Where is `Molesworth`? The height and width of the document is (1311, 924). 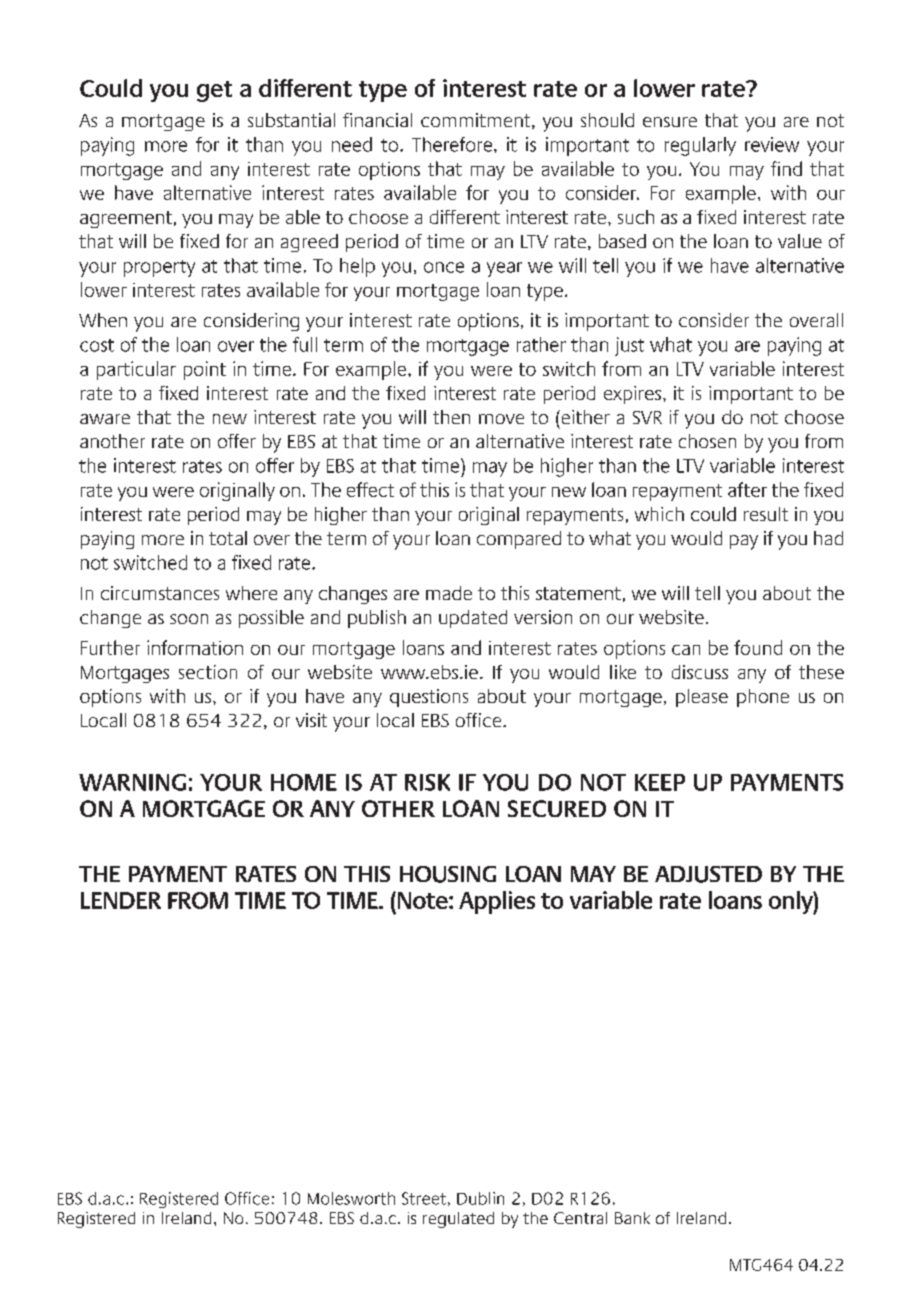
Molesworth is located at coordinates (351, 1198).
